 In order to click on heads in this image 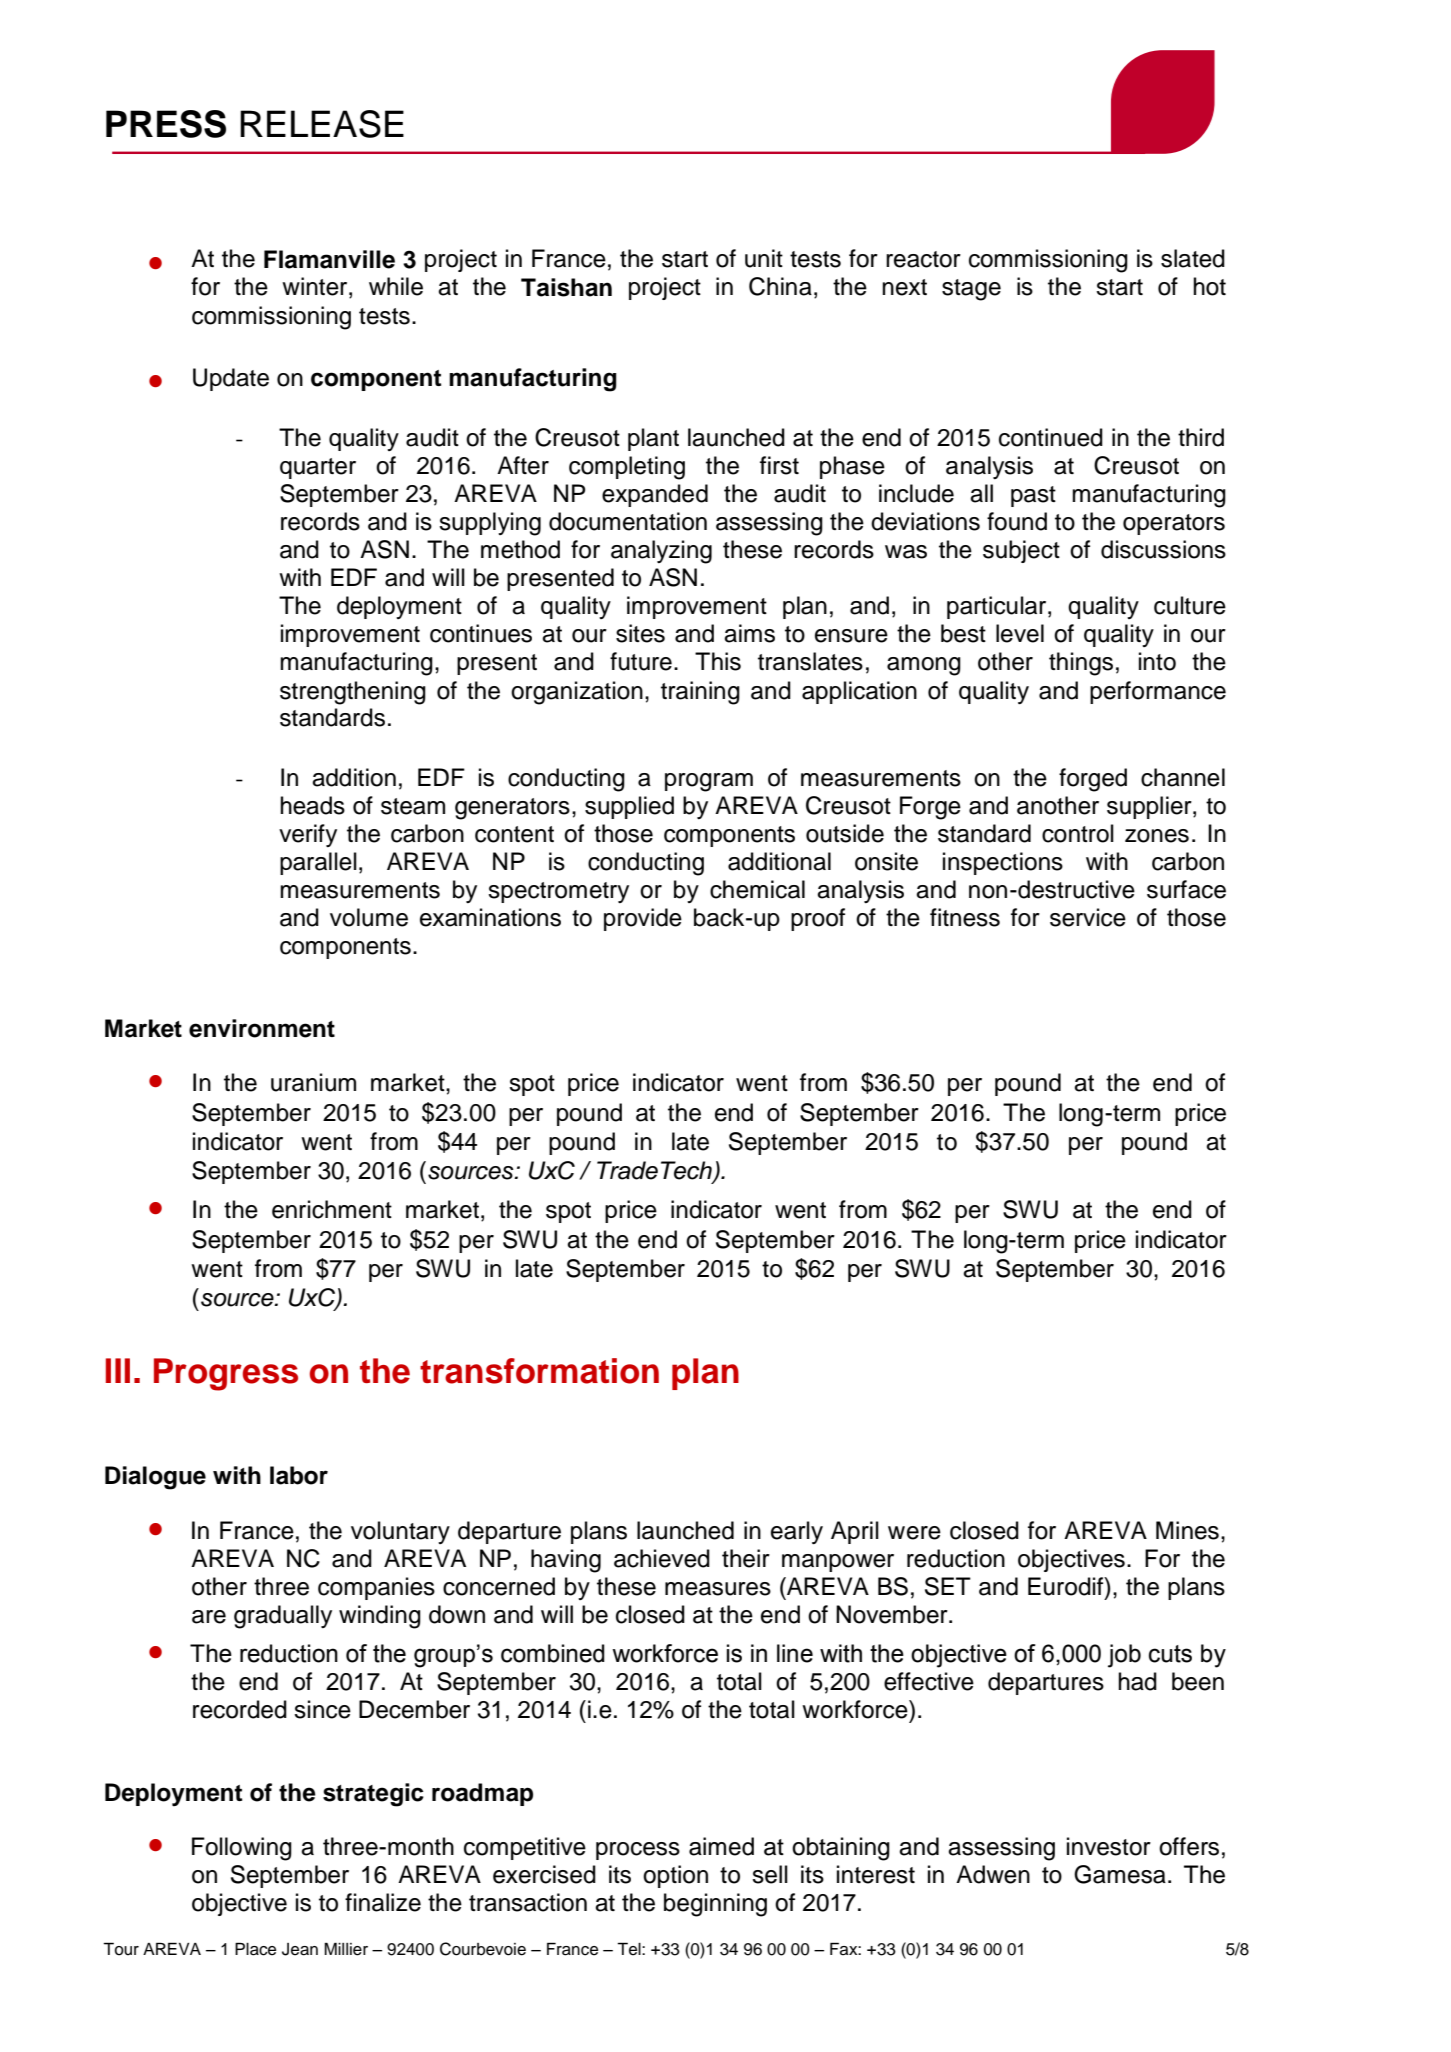, I will do `click(312, 805)`.
